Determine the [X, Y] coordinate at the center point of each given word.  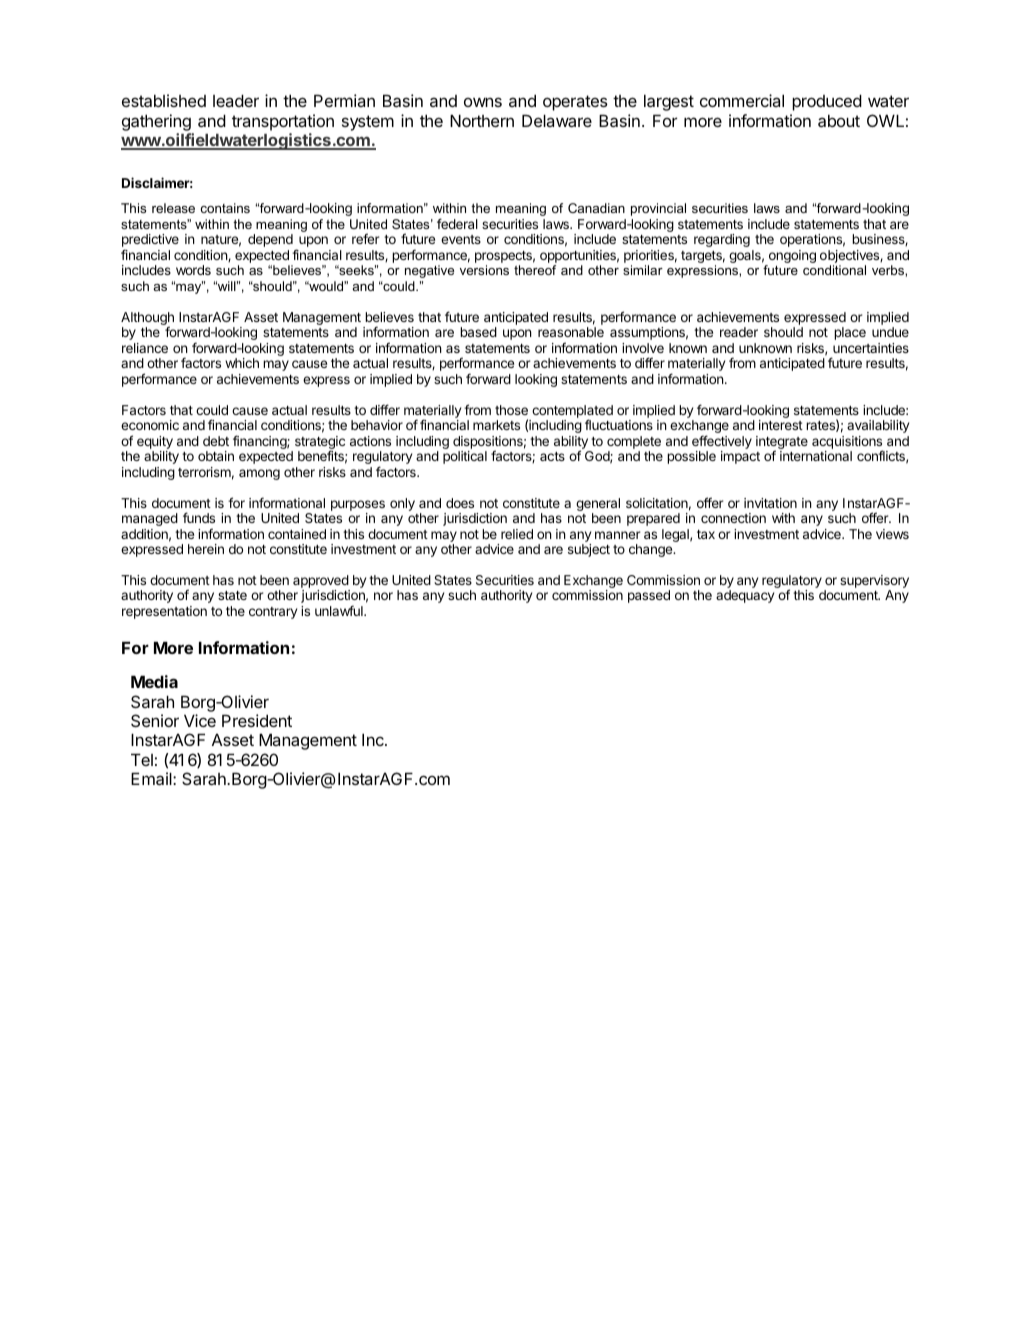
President [257, 720]
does [460, 503]
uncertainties [871, 348]
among [259, 474]
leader [236, 100]
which [242, 363]
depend [270, 240]
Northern [482, 120]
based [478, 332]
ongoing [791, 258]
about [839, 120]
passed [649, 596]
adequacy [745, 596]
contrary [273, 613]
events [461, 239]
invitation [770, 503]
